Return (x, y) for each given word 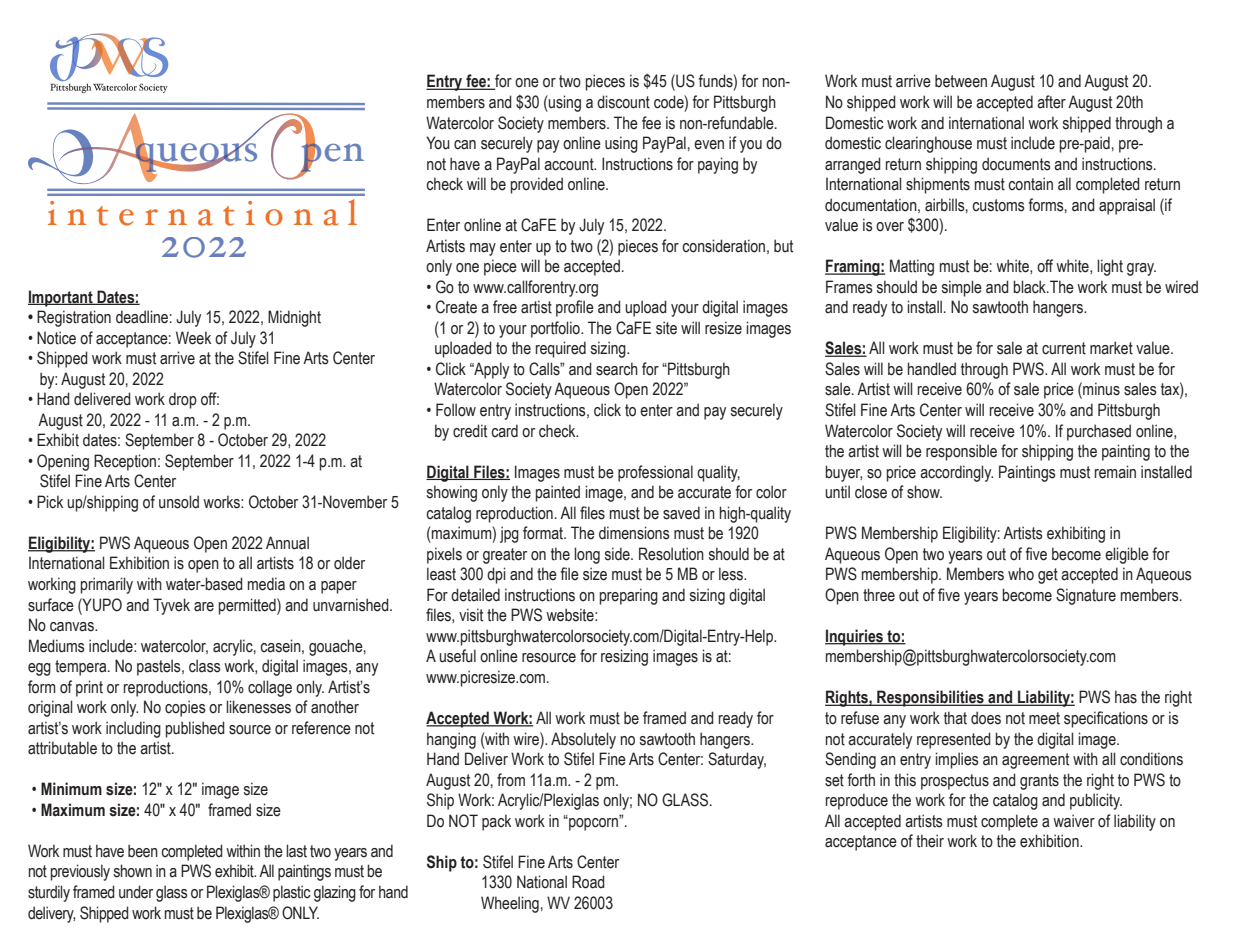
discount (623, 102)
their (930, 841)
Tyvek (171, 606)
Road (588, 882)
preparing (629, 596)
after (1051, 102)
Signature (1086, 596)
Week (193, 338)
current (1064, 348)
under (136, 892)
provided (537, 185)
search (617, 369)
